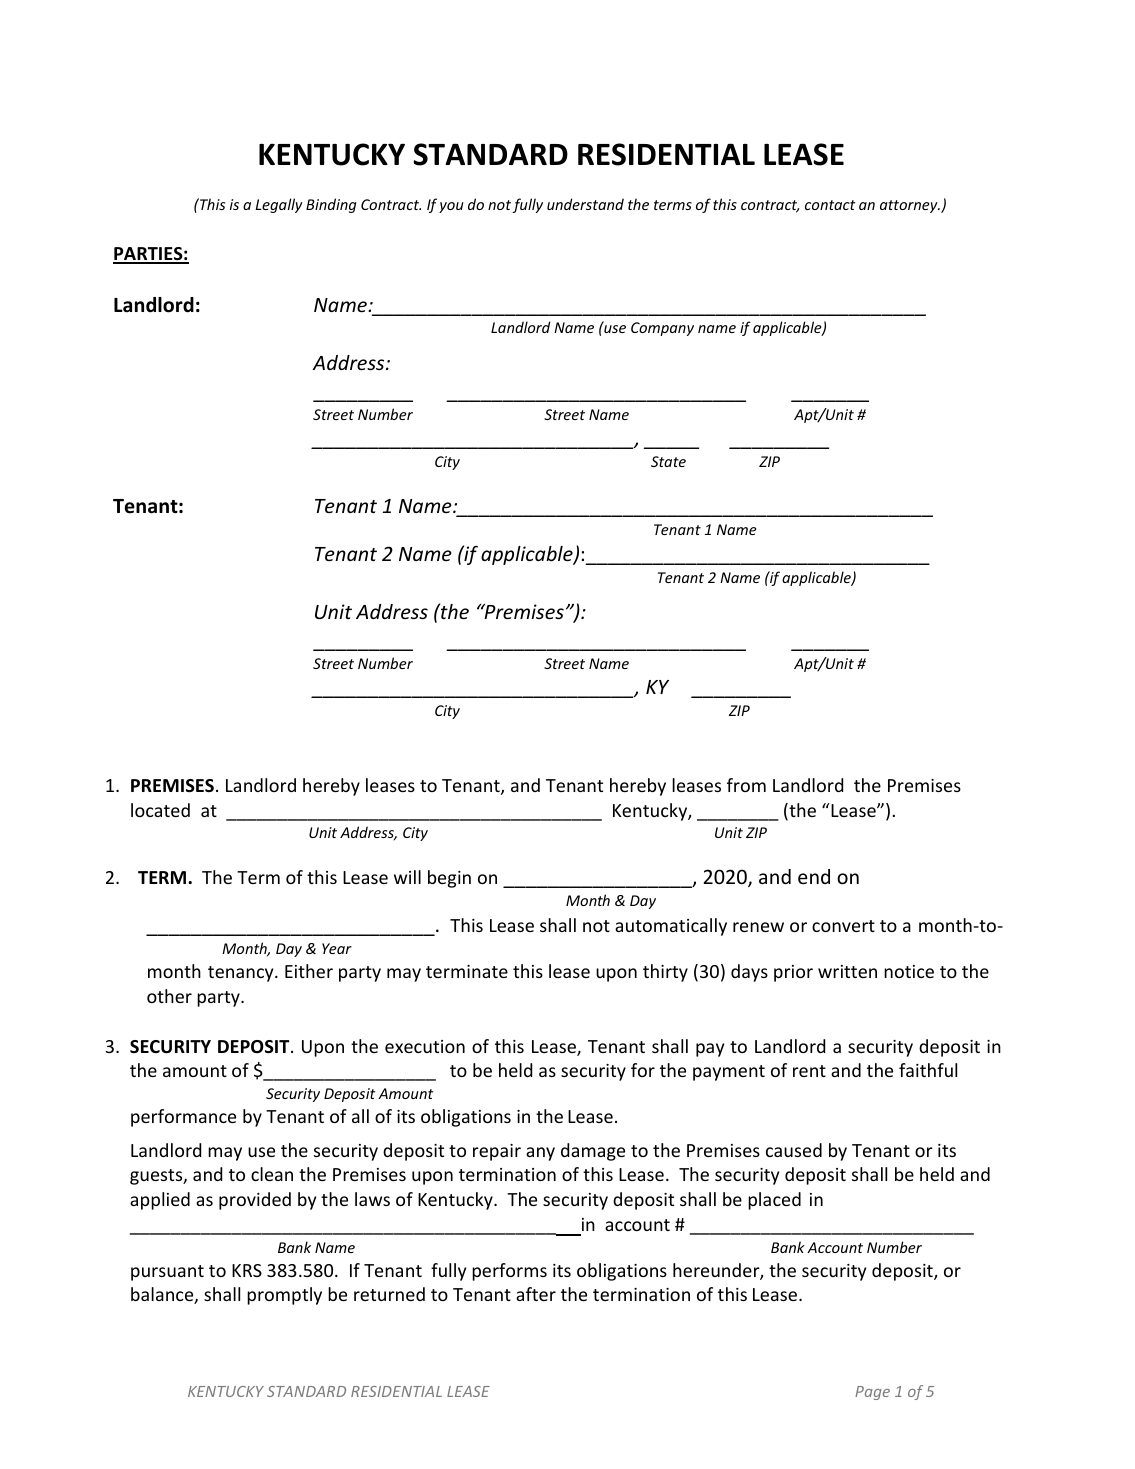 The height and width of the screenshot is (1469, 1135). Describe the element at coordinates (830, 205) in the screenshot. I see `contact` at that location.
